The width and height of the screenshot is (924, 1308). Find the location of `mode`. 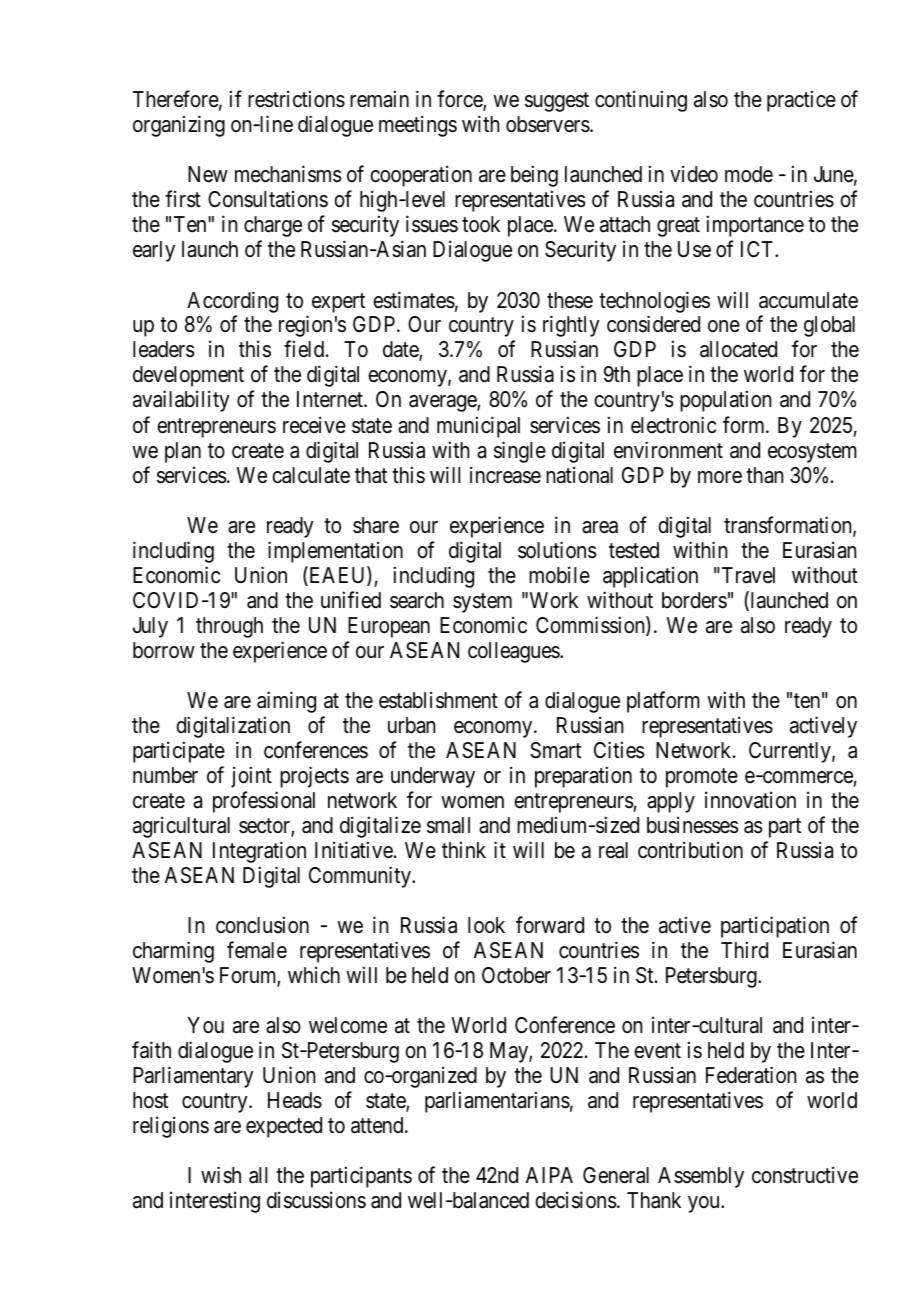

mode is located at coordinates (749, 174).
